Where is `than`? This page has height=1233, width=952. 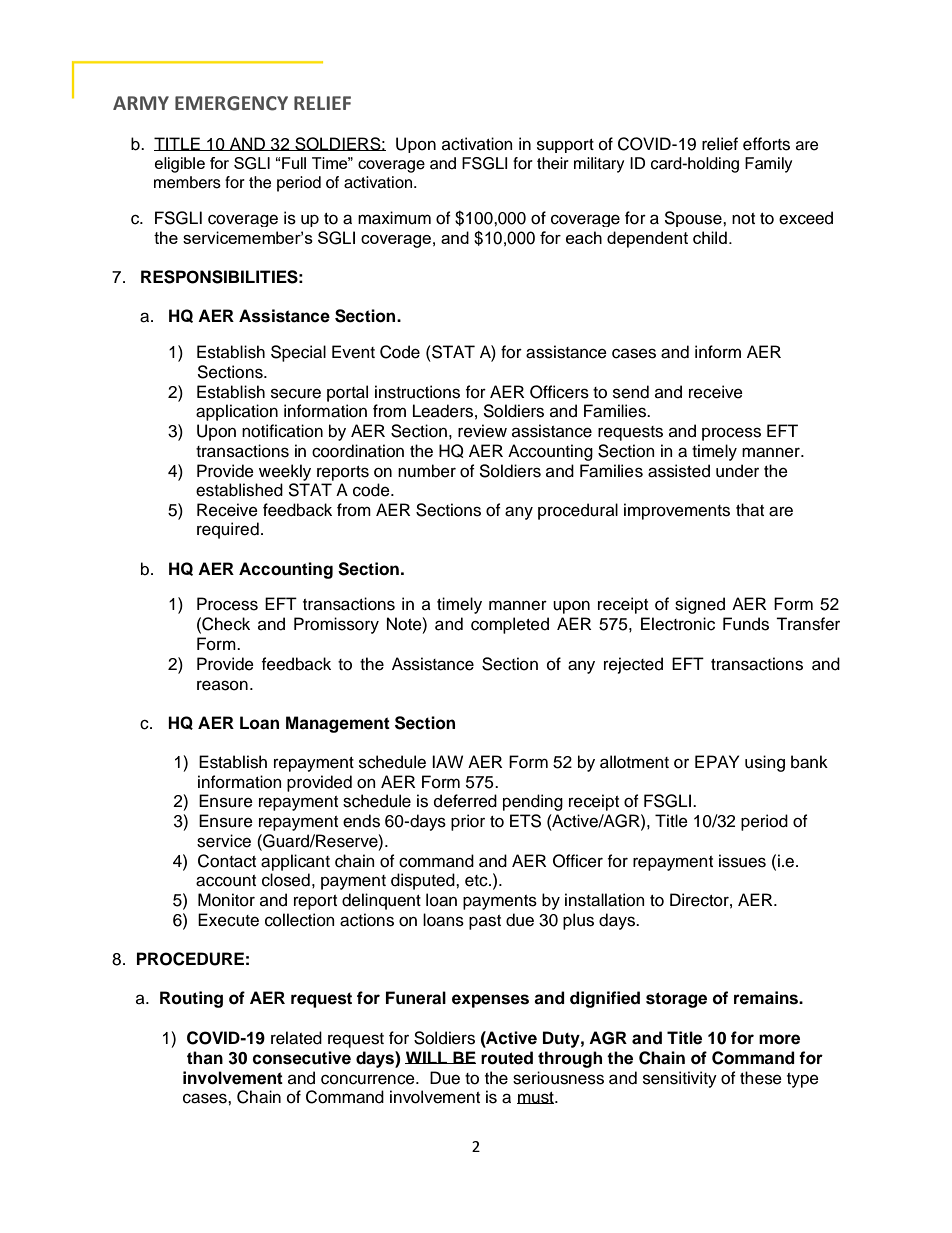
than is located at coordinates (205, 1058).
